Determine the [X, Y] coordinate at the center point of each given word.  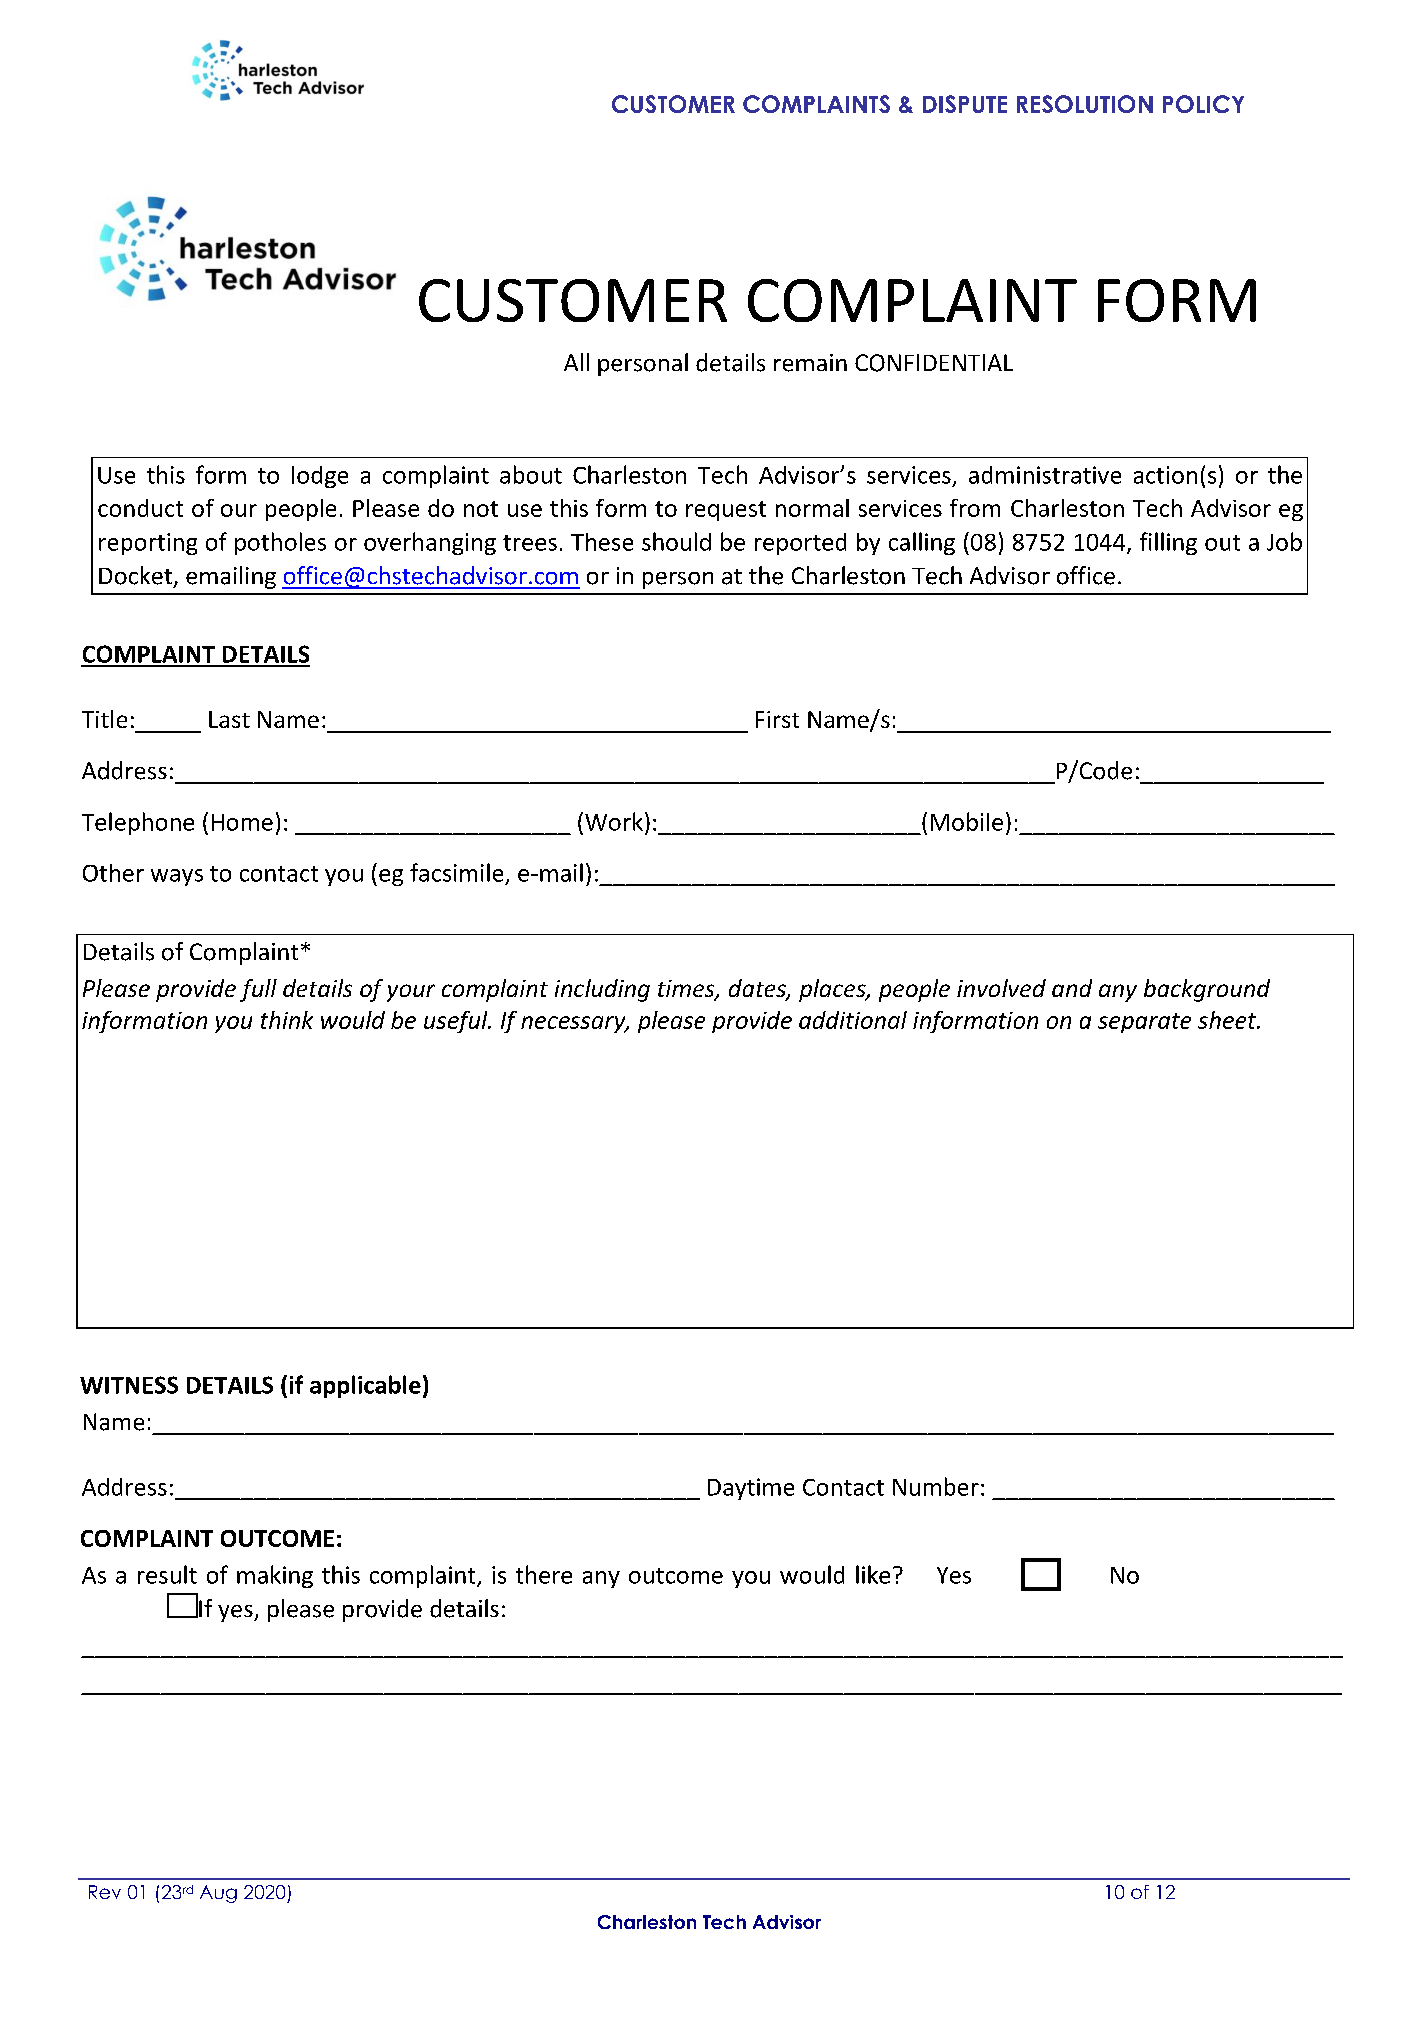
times [687, 990]
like [873, 1574]
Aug [218, 1894]
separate [1144, 1023]
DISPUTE [965, 104]
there [544, 1574]
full [258, 990]
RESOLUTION [1085, 104]
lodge [320, 477]
